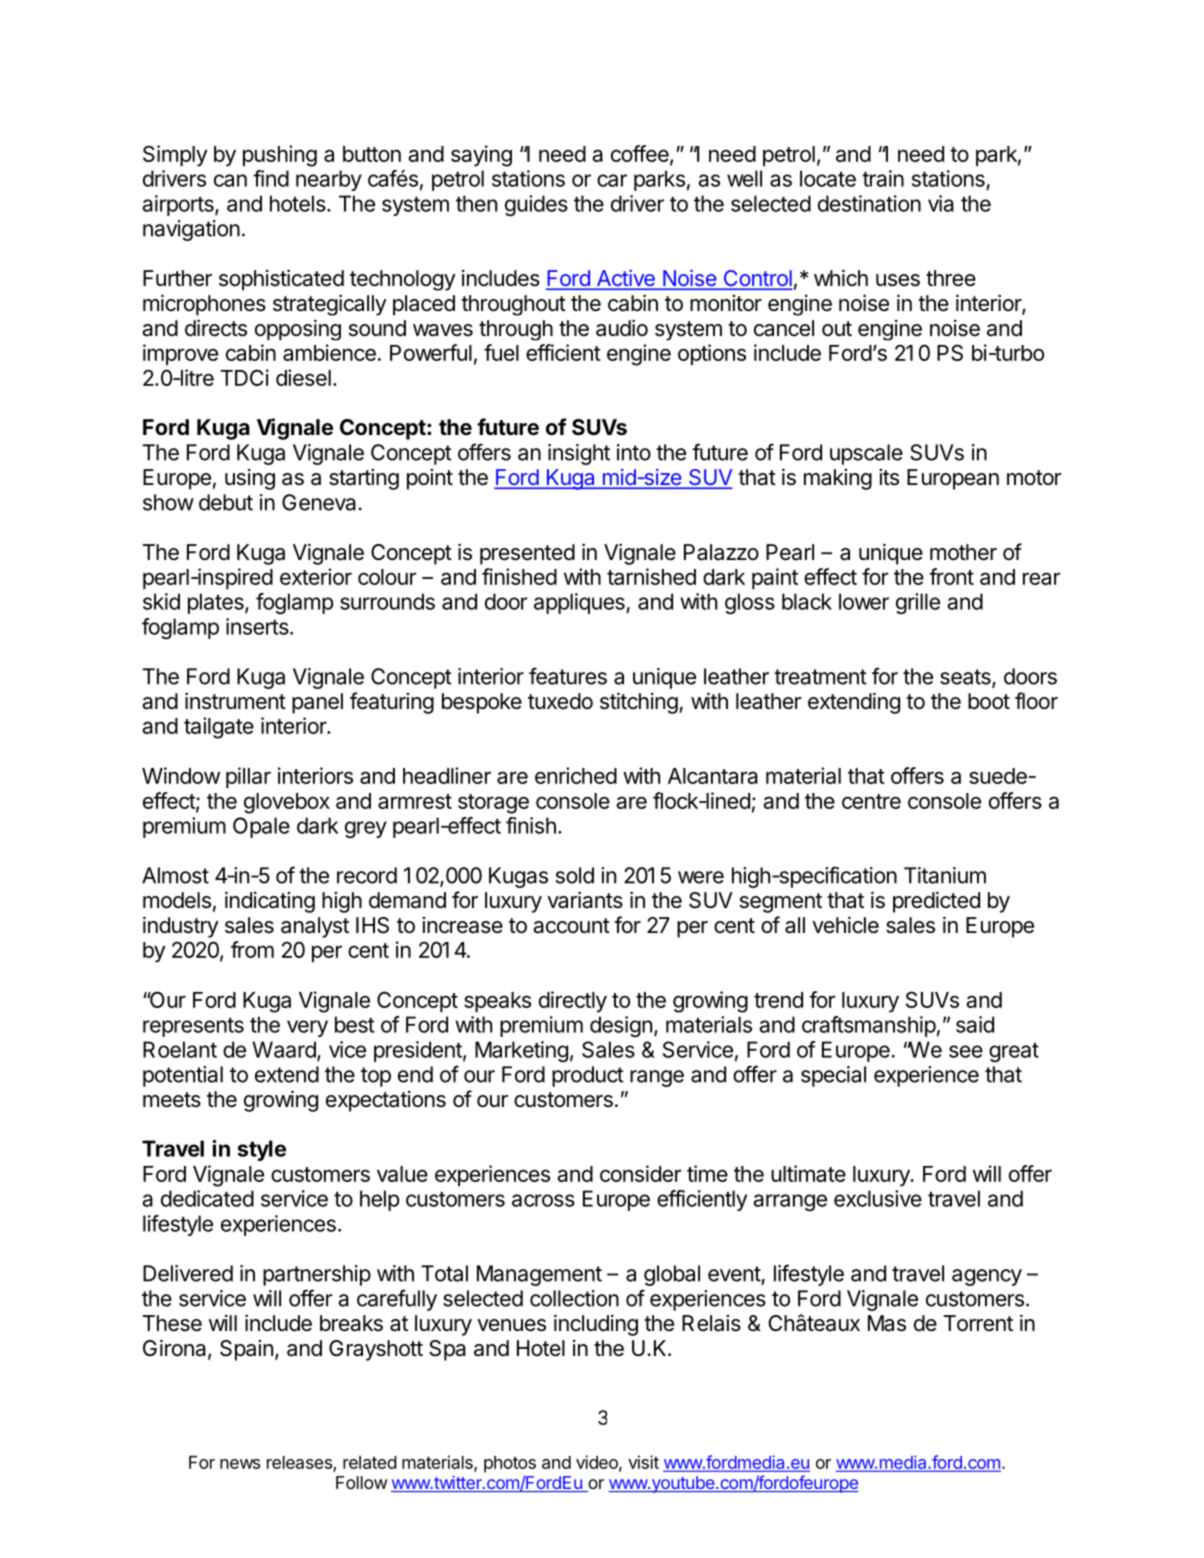 The width and height of the screenshot is (1204, 1558). What do you see at coordinates (889, 477) in the screenshot?
I see `its` at bounding box center [889, 477].
